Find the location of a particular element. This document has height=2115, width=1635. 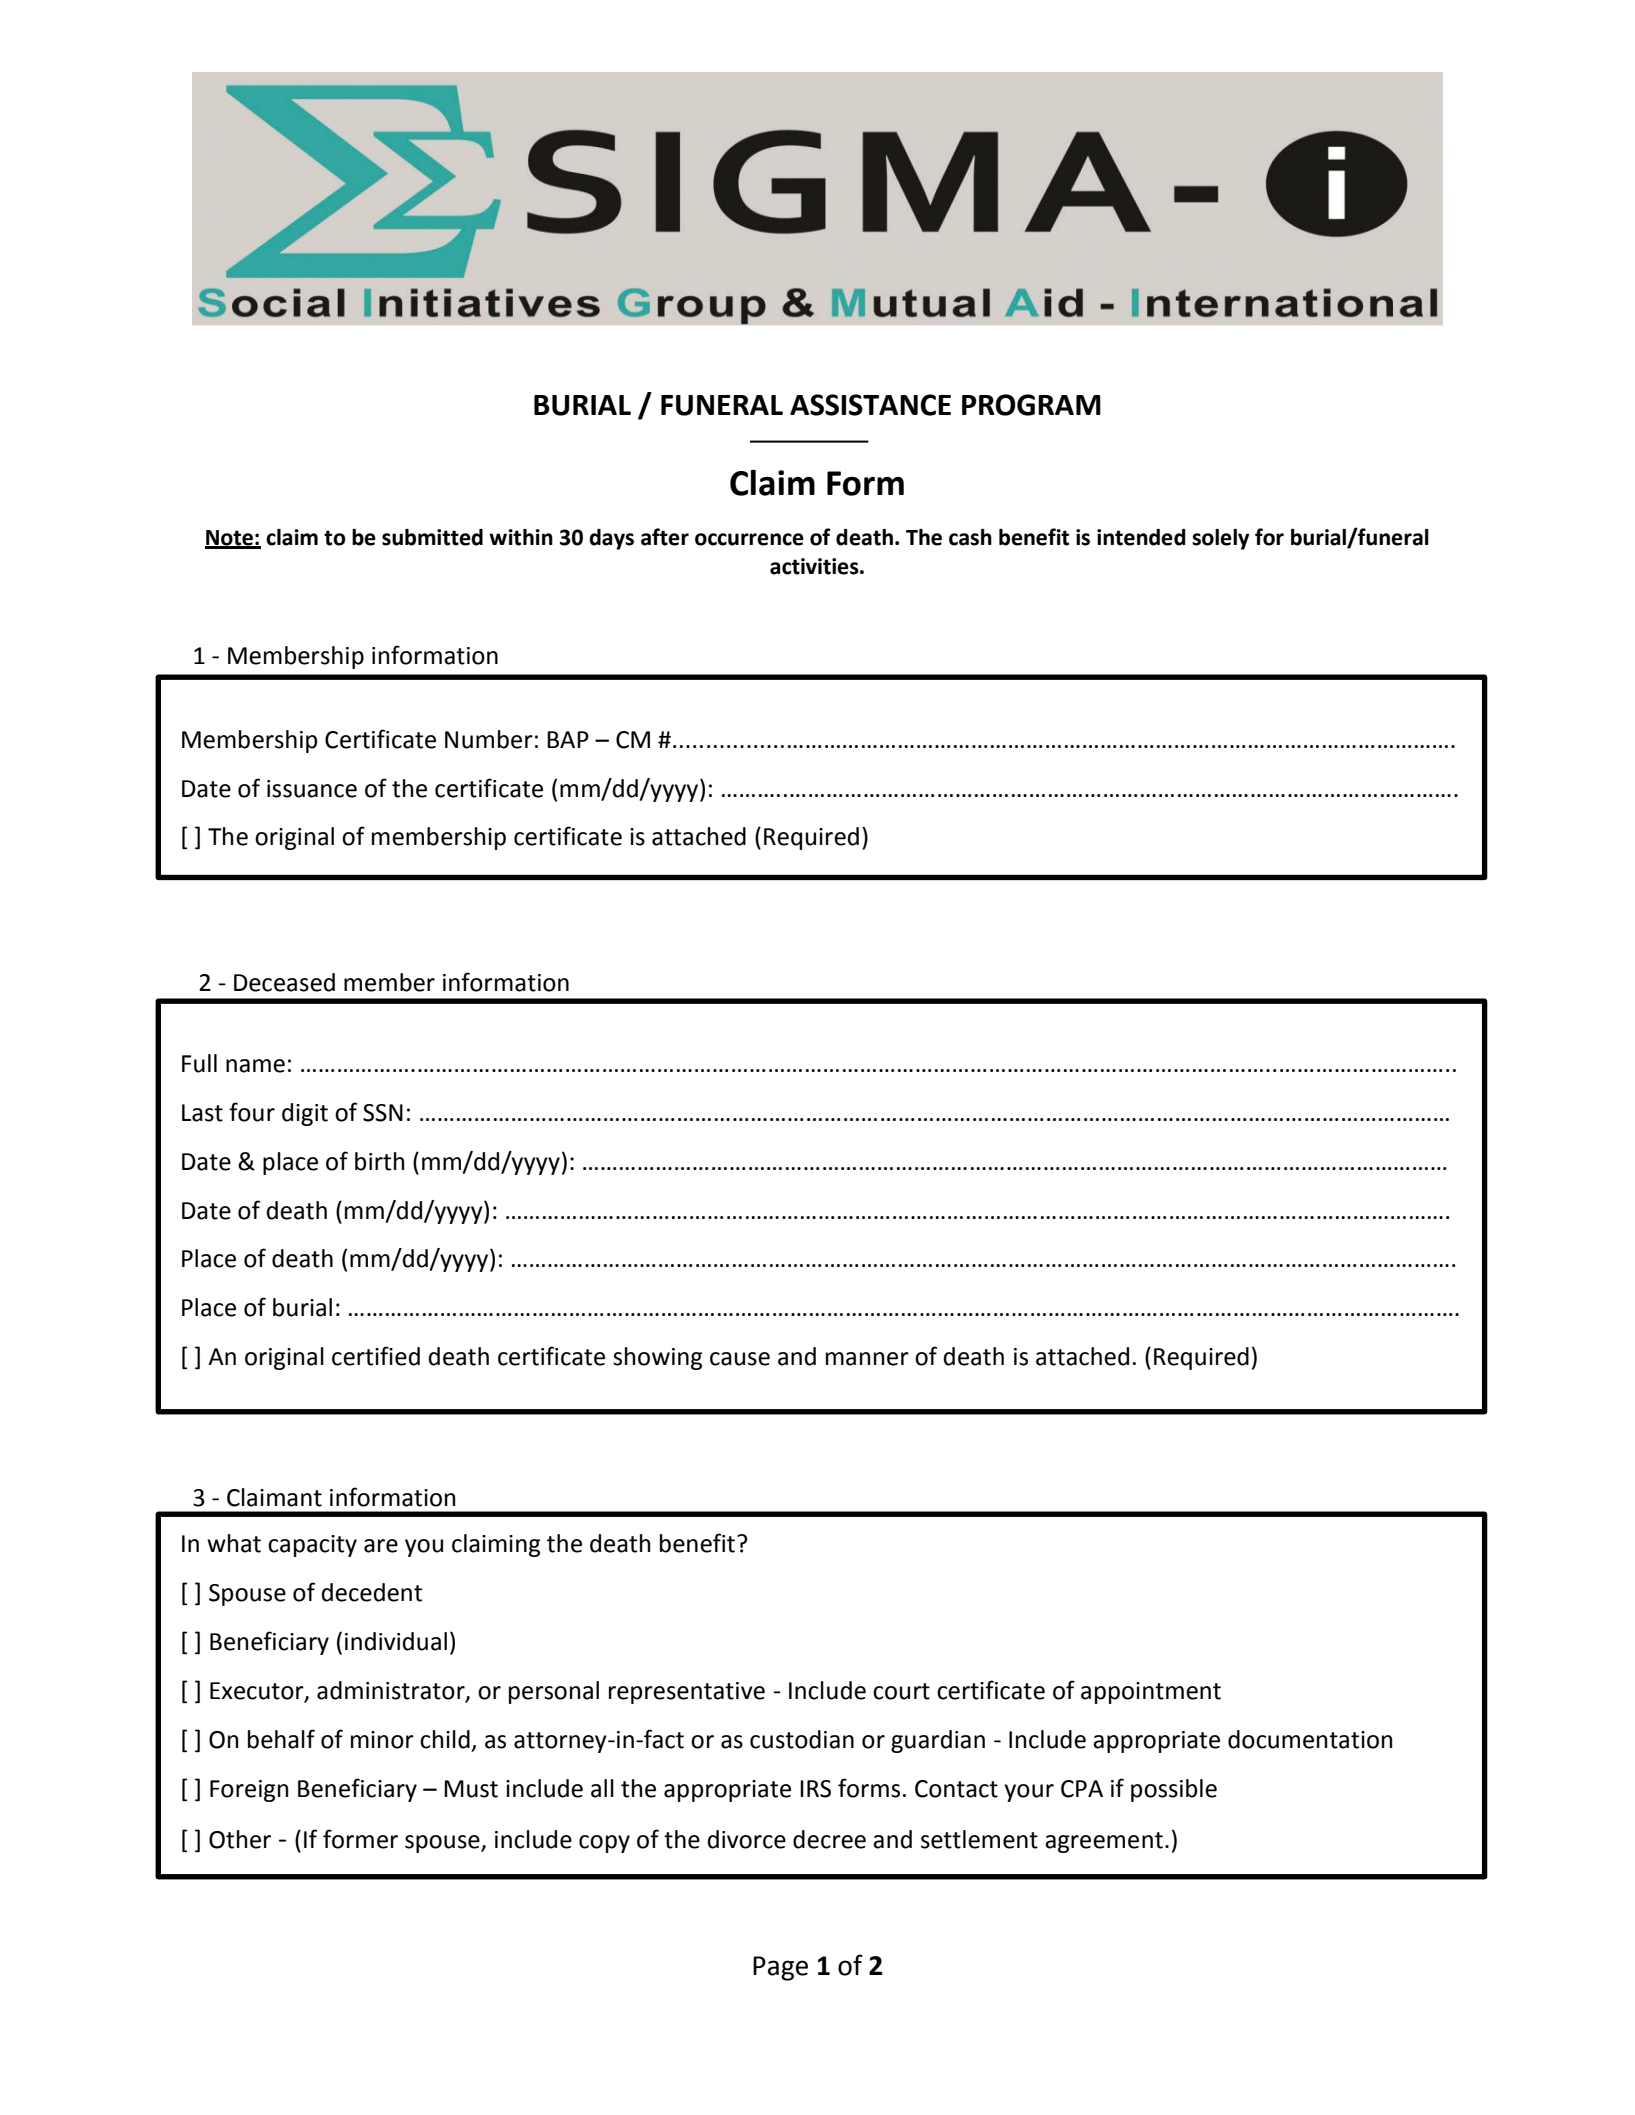

cause is located at coordinates (740, 1359).
